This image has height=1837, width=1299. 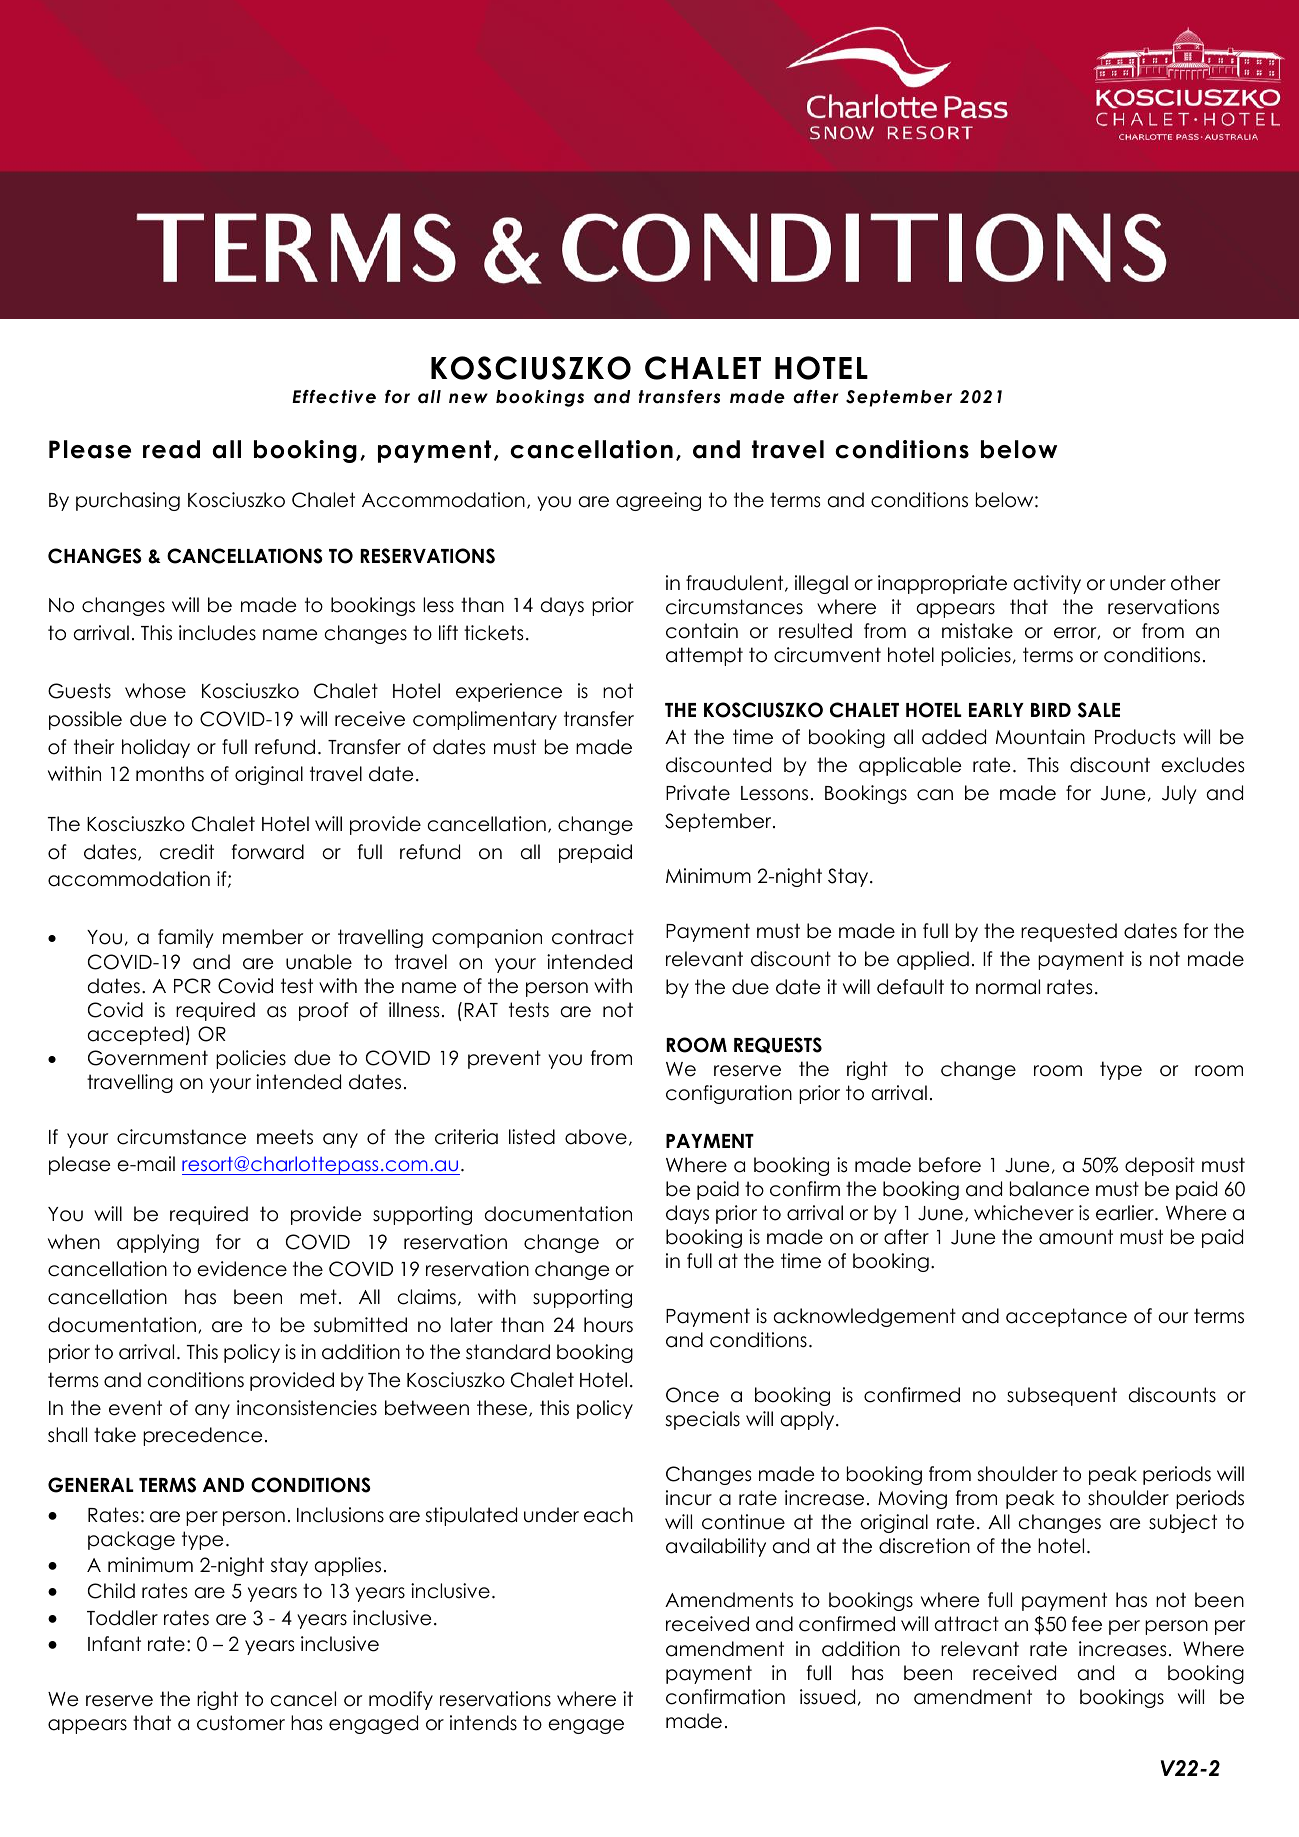 What do you see at coordinates (202, 1436) in the image?
I see `precedence` at bounding box center [202, 1436].
